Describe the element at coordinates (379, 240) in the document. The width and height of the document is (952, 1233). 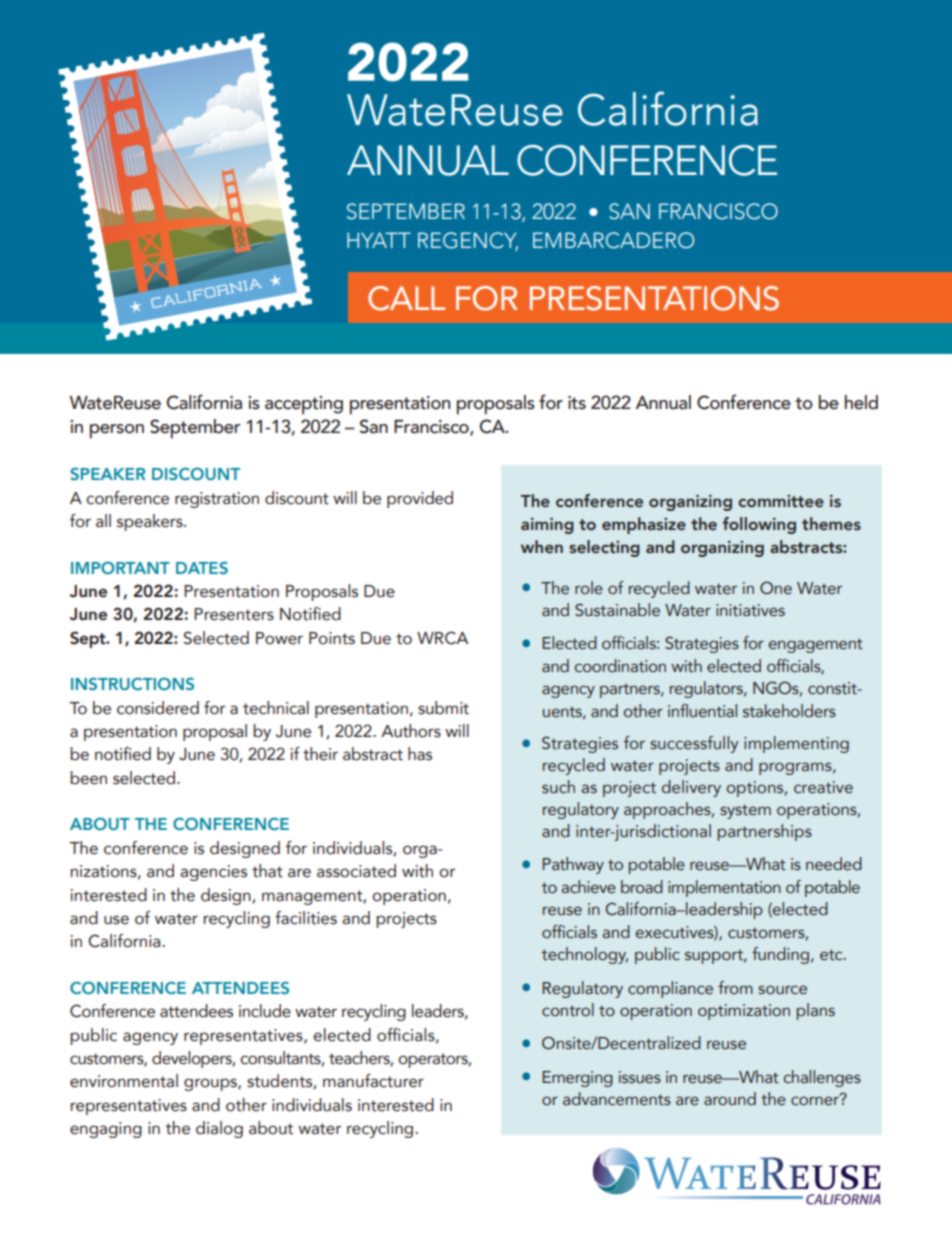
I see `HYATT` at that location.
